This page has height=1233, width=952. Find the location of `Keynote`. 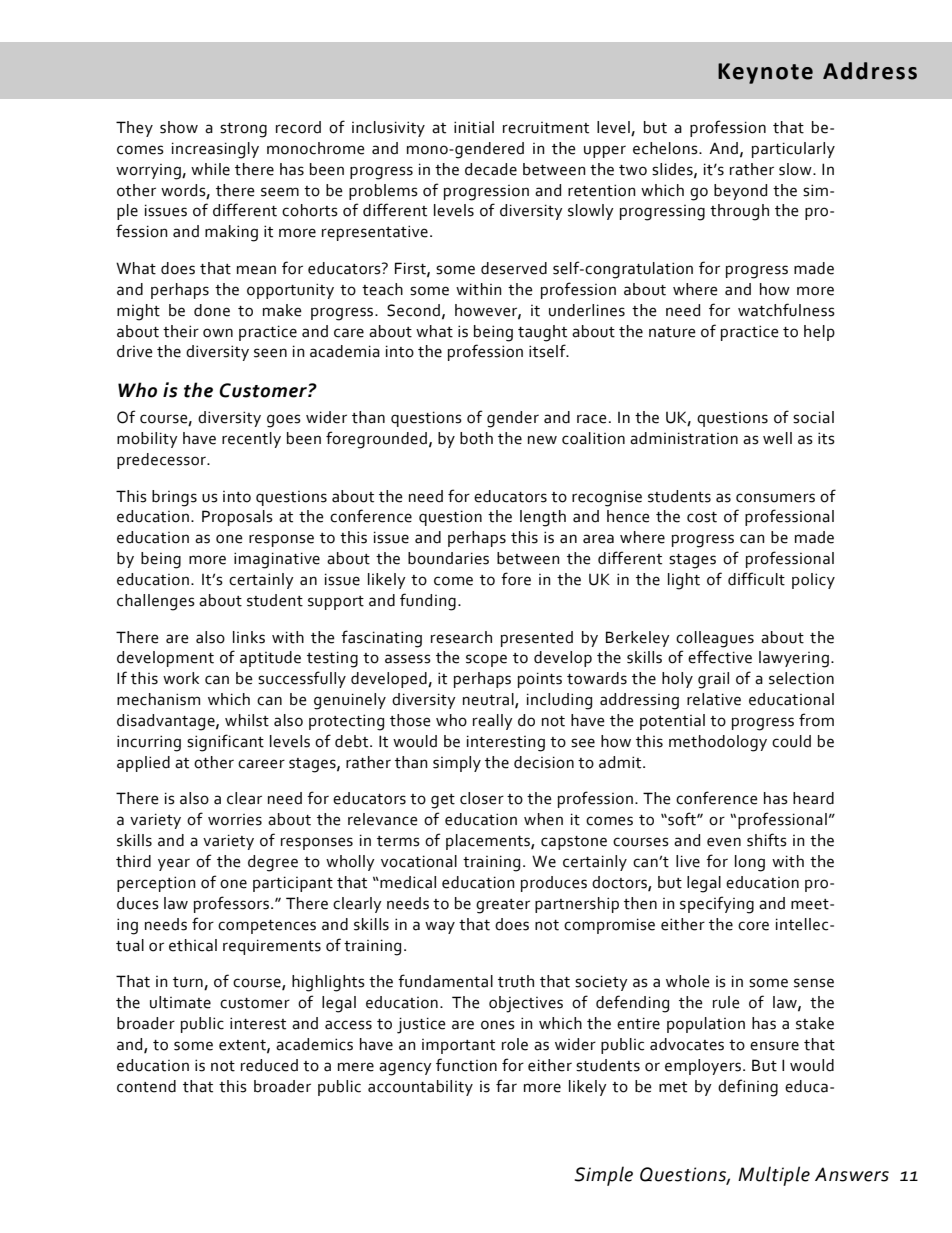

Keynote is located at coordinates (765, 73).
